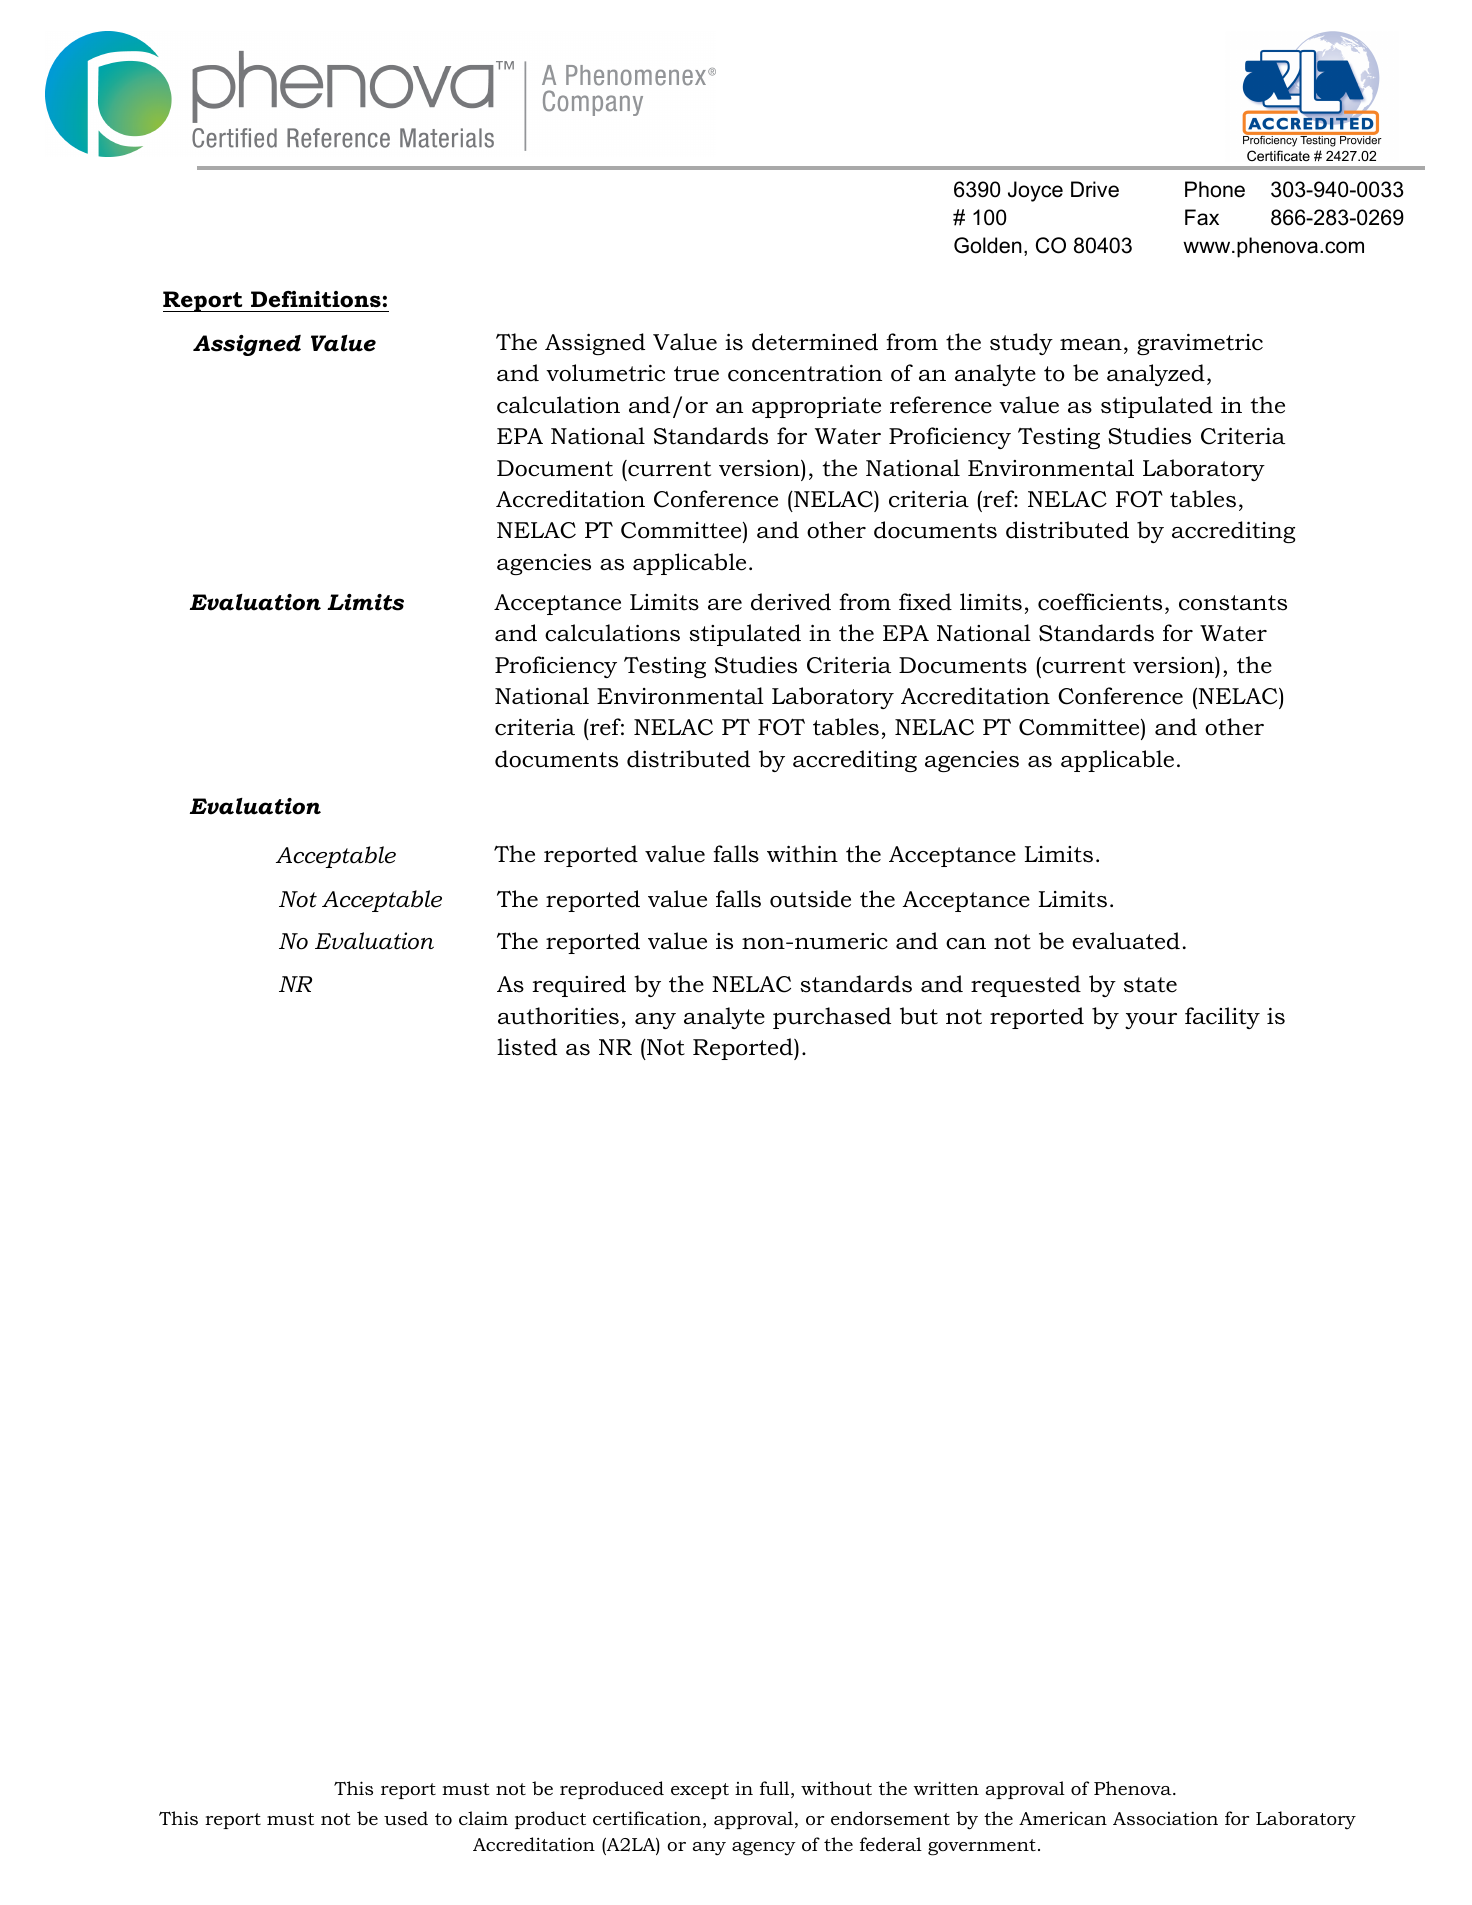 The image size is (1472, 1905). What do you see at coordinates (483, 1818) in the screenshot?
I see `claim` at bounding box center [483, 1818].
